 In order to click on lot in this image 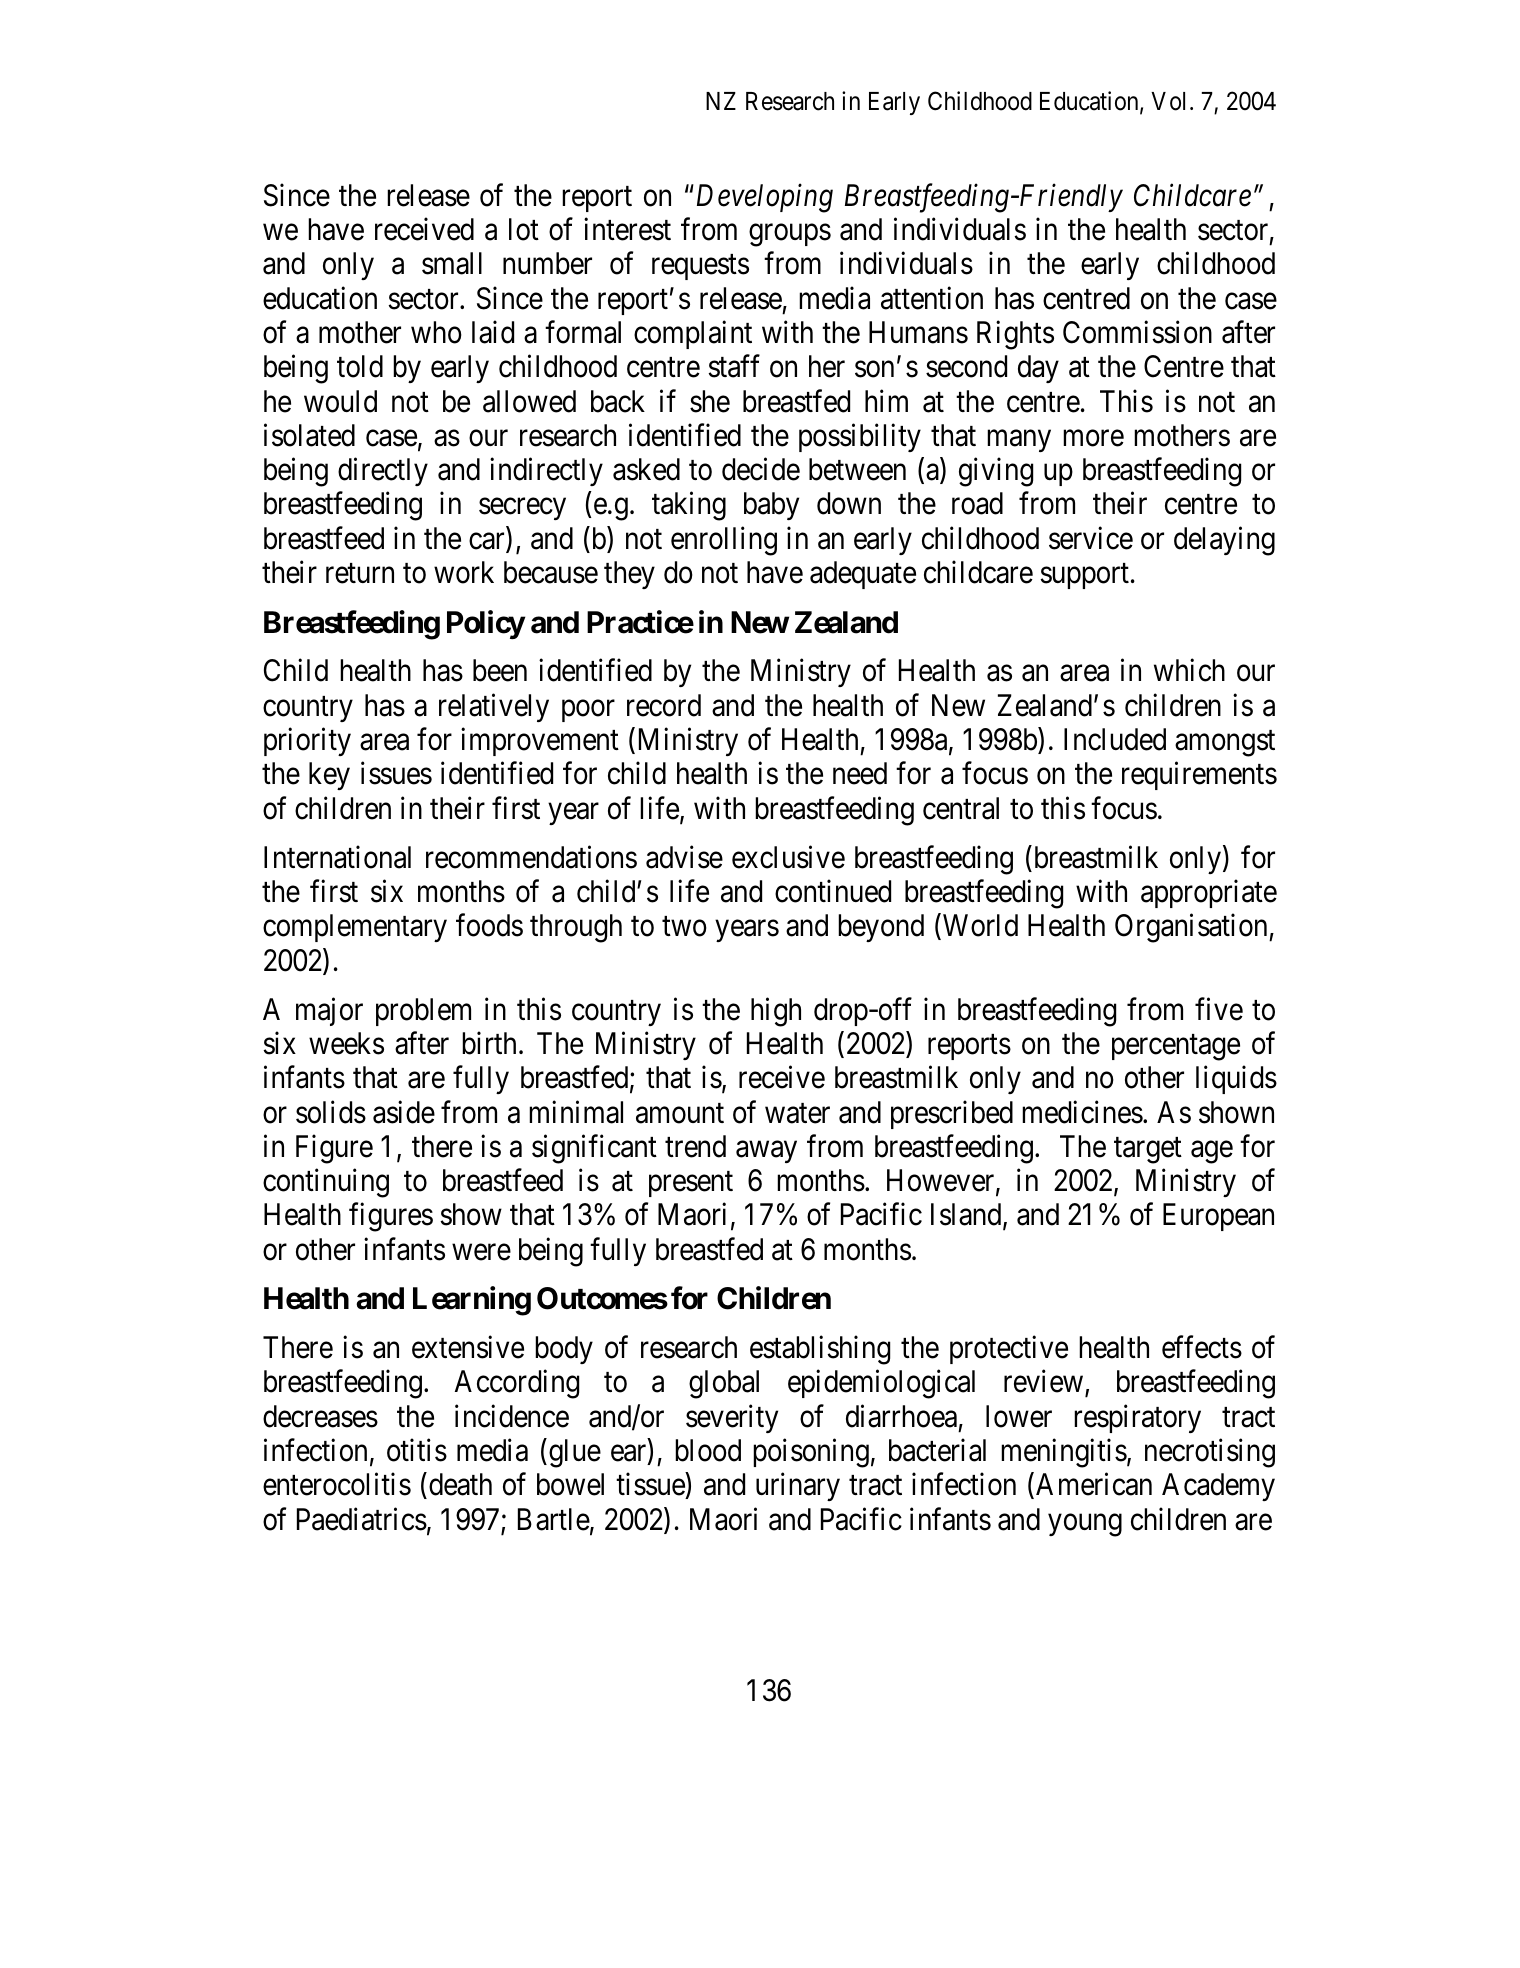, I will do `click(524, 229)`.
